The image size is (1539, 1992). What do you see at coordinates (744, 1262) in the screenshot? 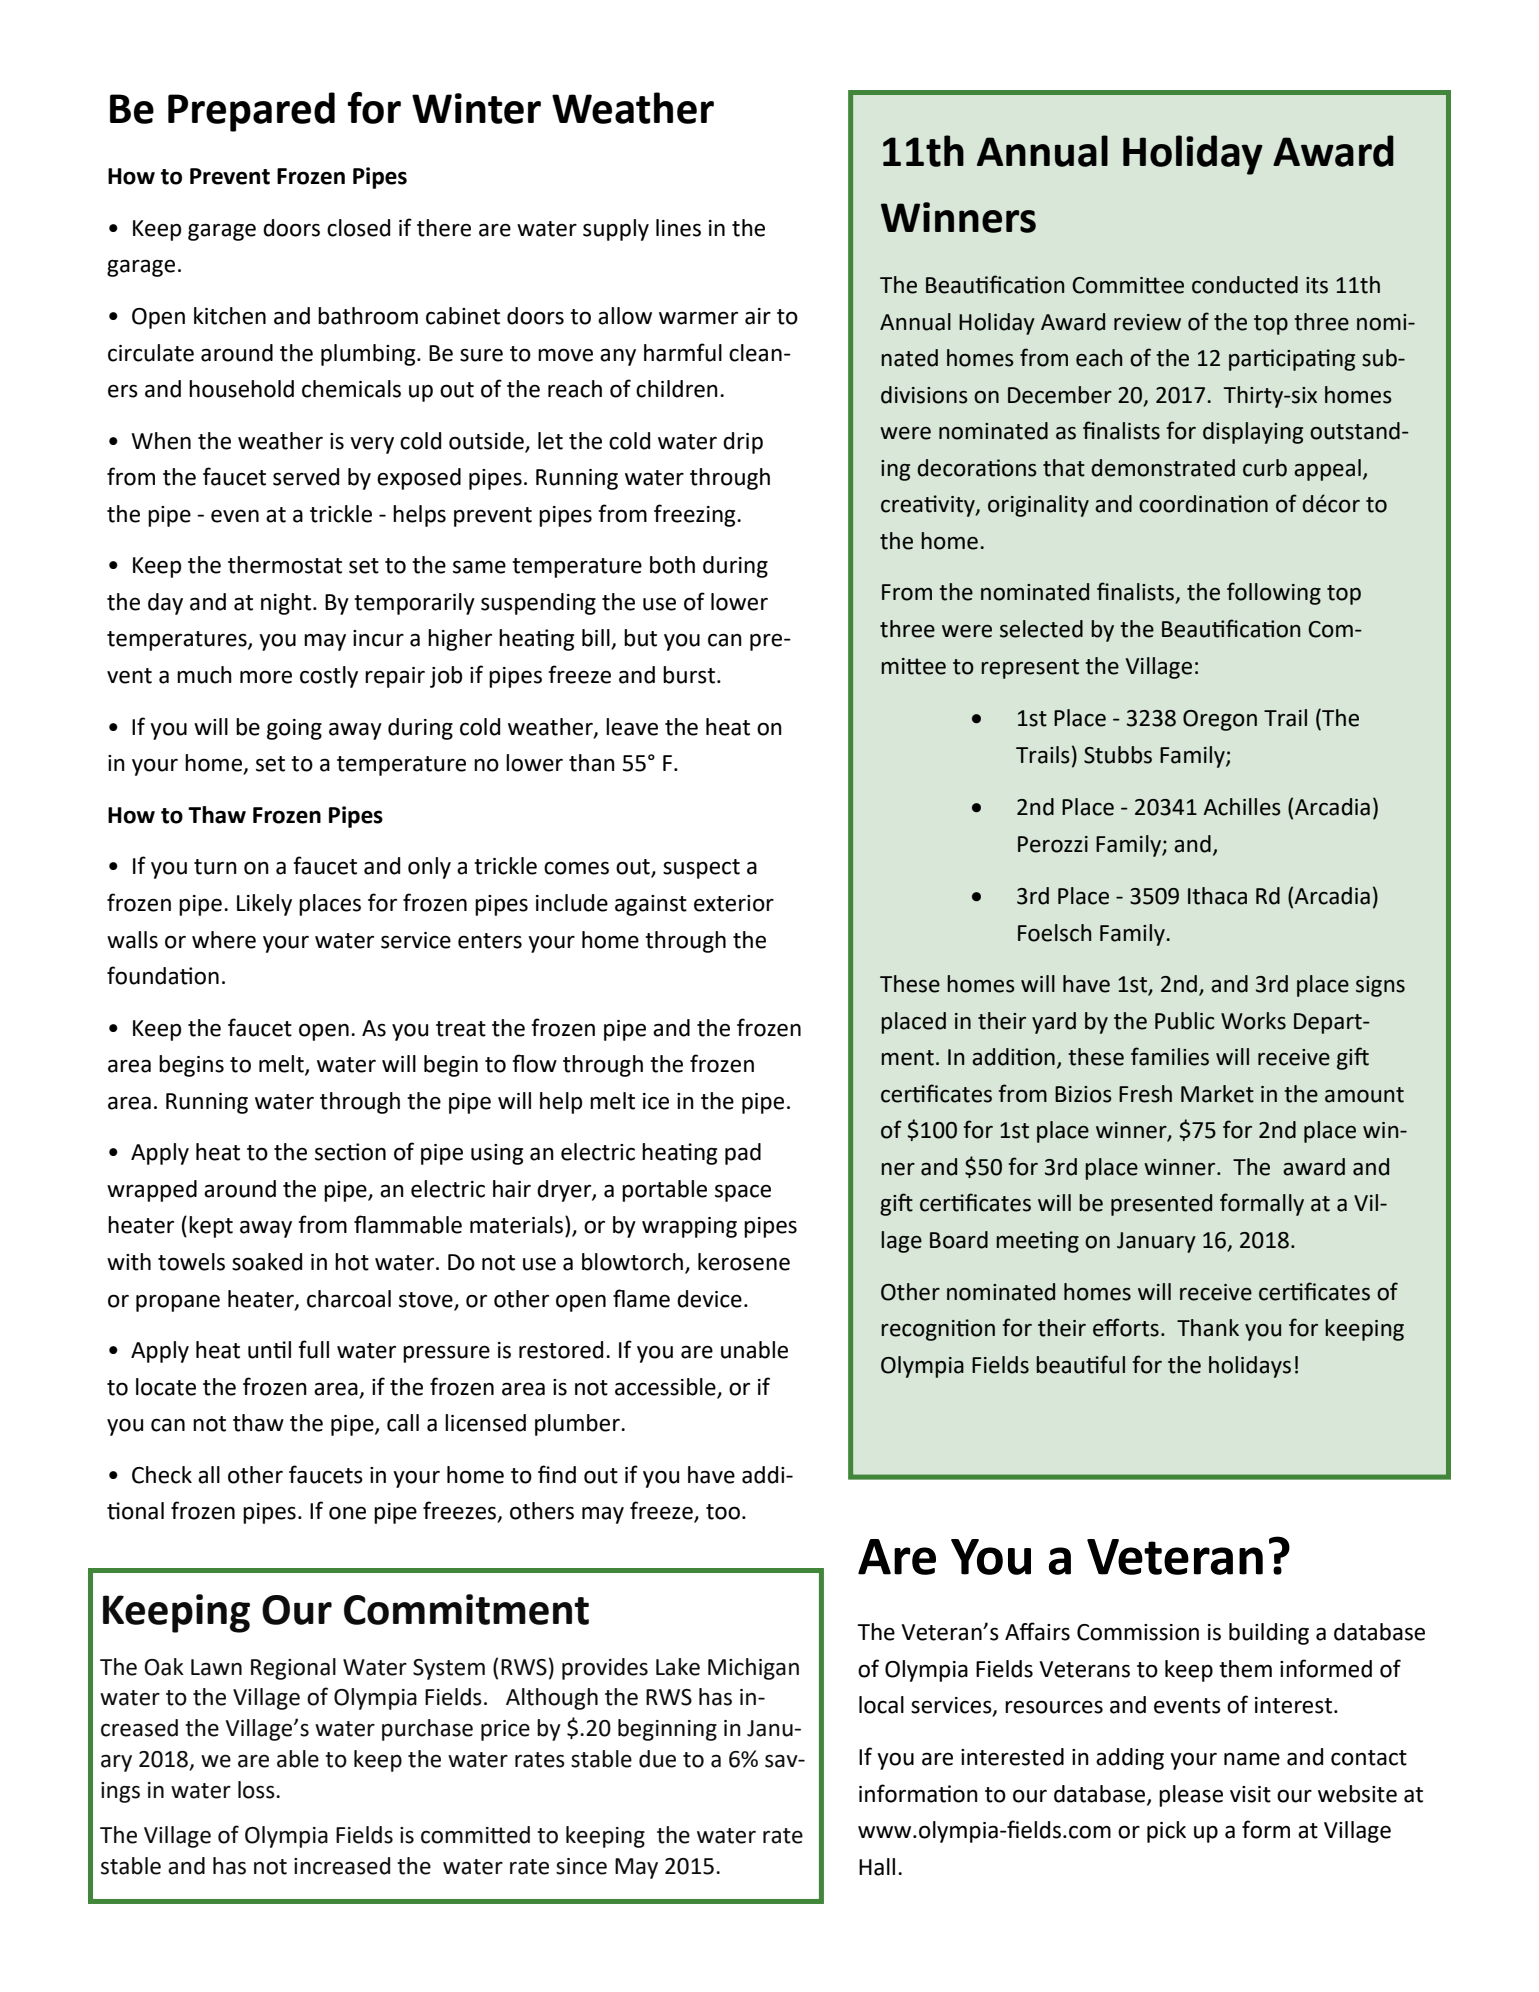
I see `kerosene` at bounding box center [744, 1262].
